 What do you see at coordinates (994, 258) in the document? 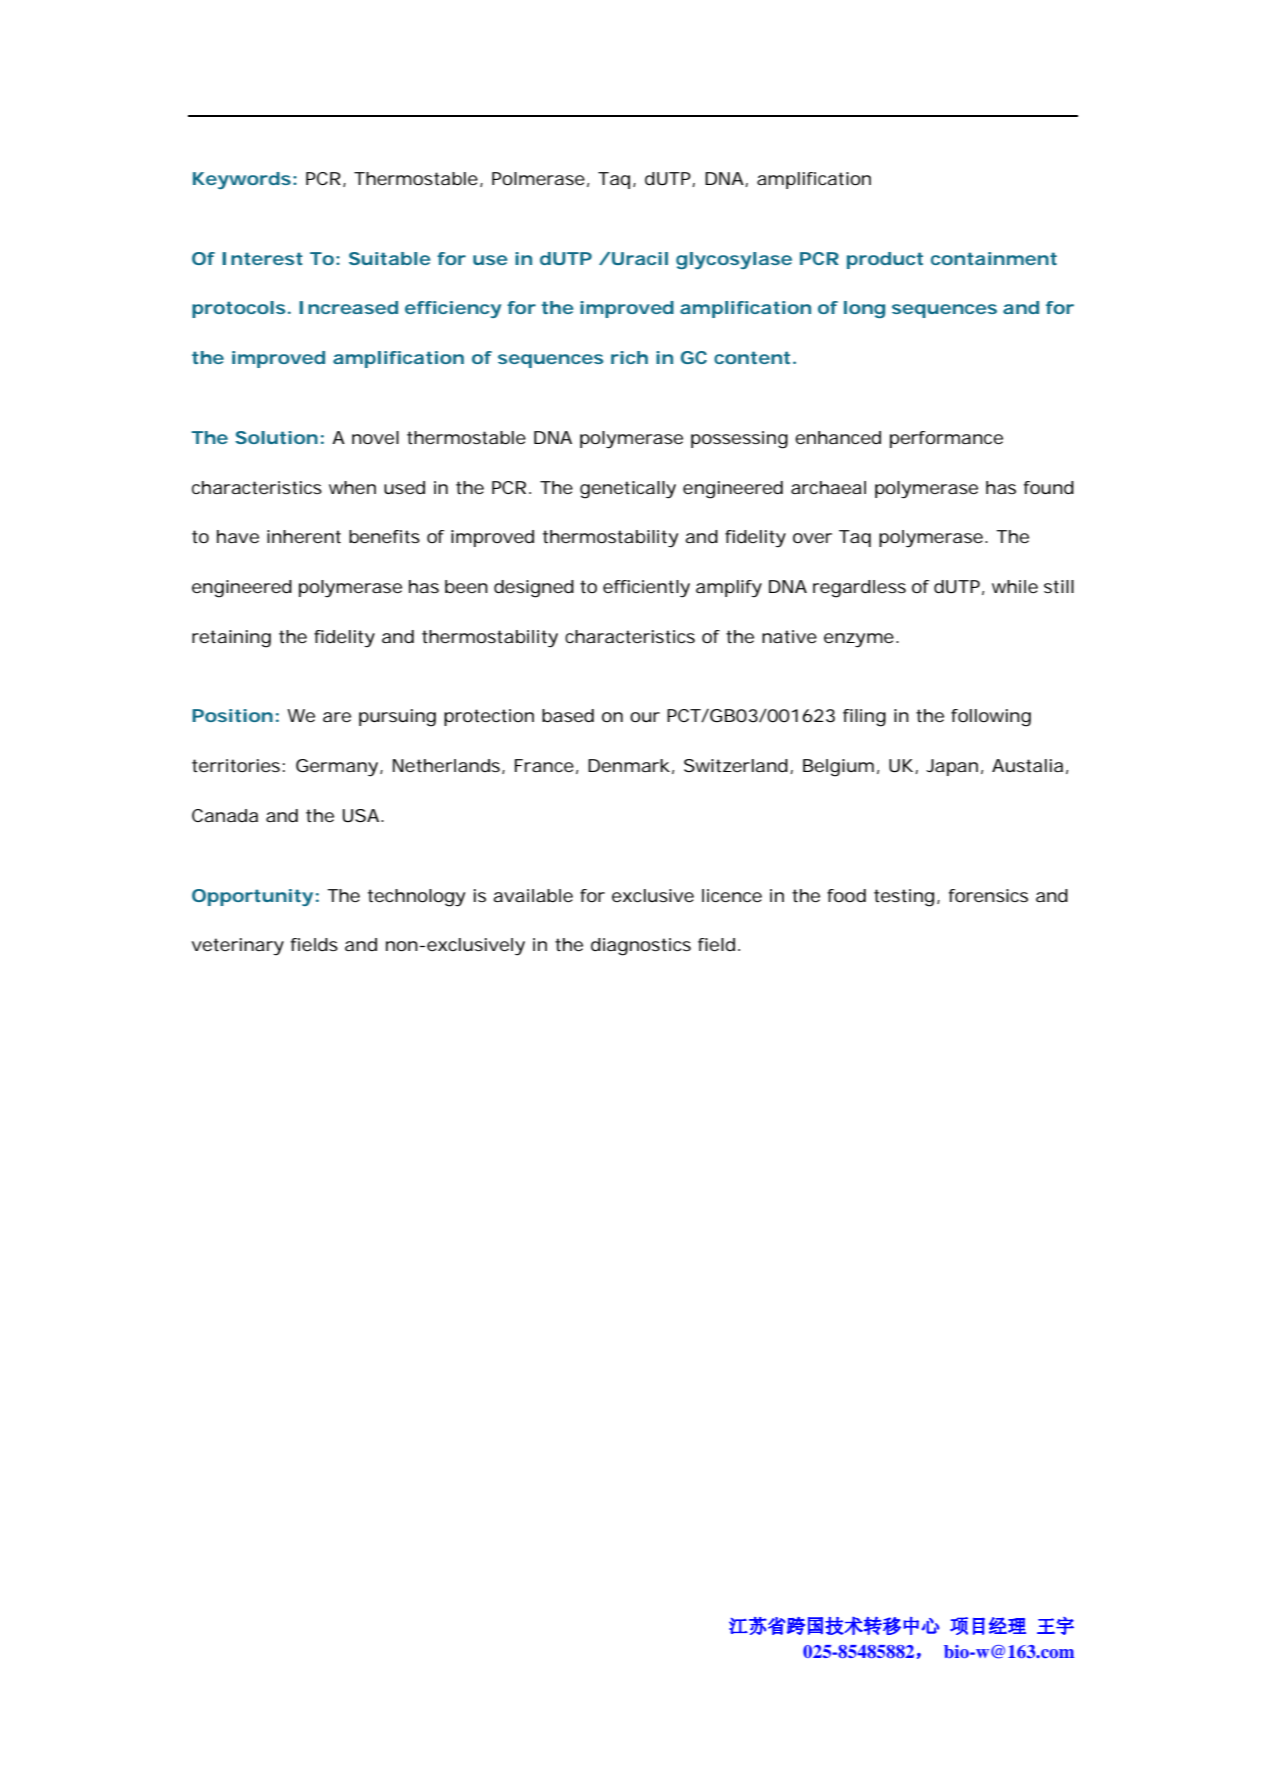
I see `containment` at bounding box center [994, 258].
